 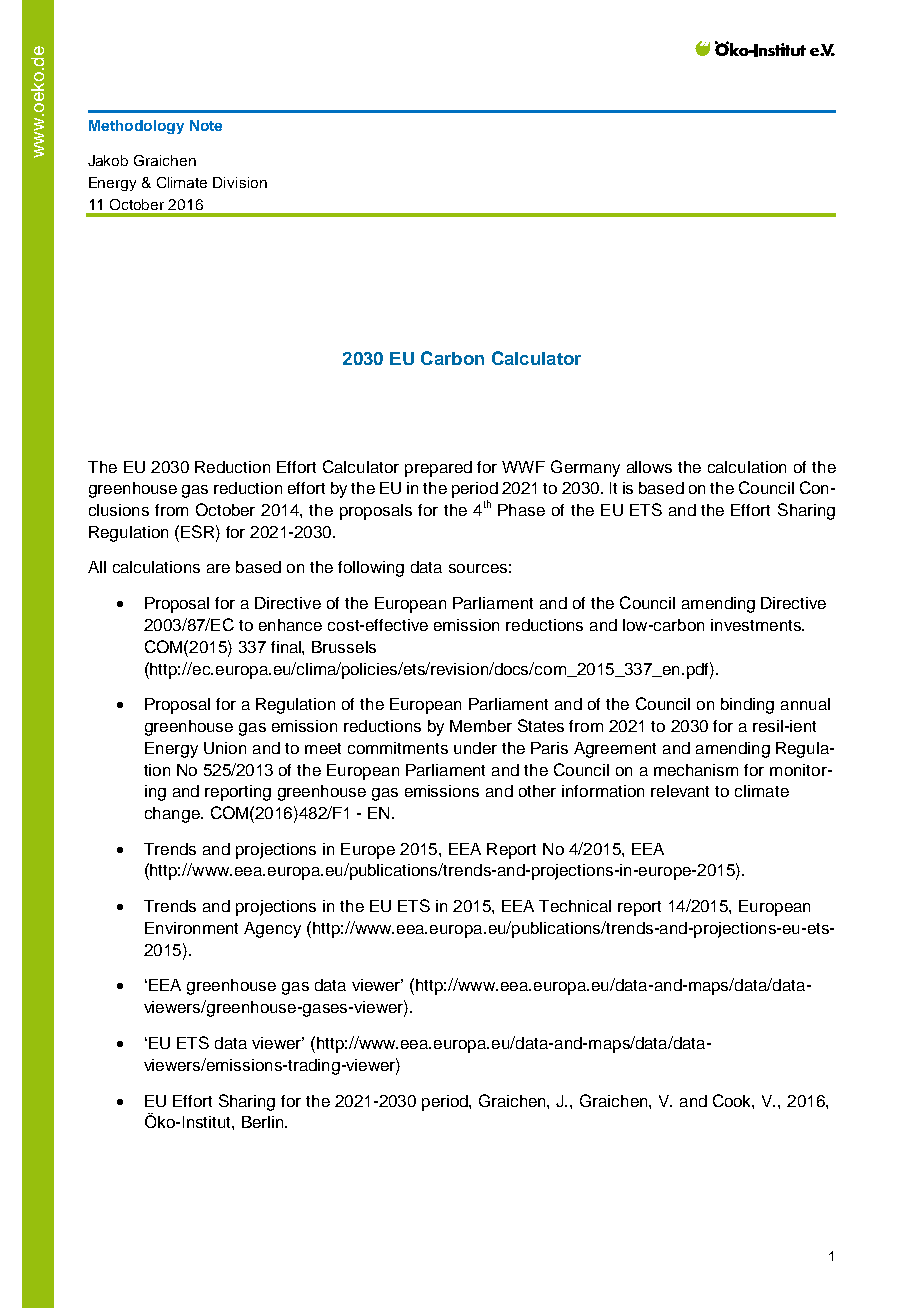 What do you see at coordinates (649, 467) in the page?
I see `allows` at bounding box center [649, 467].
